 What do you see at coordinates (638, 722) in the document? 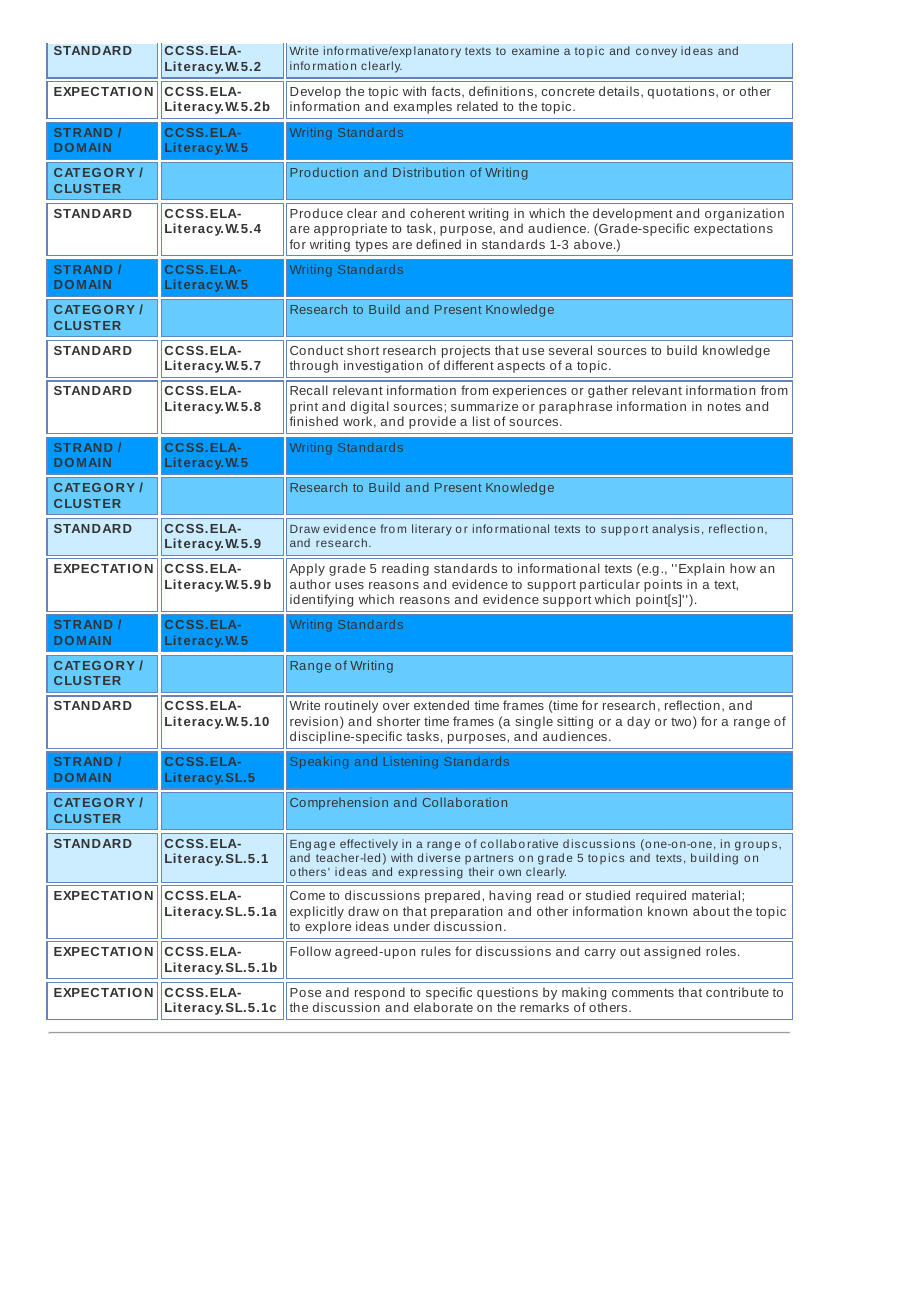
I see `day` at bounding box center [638, 722].
